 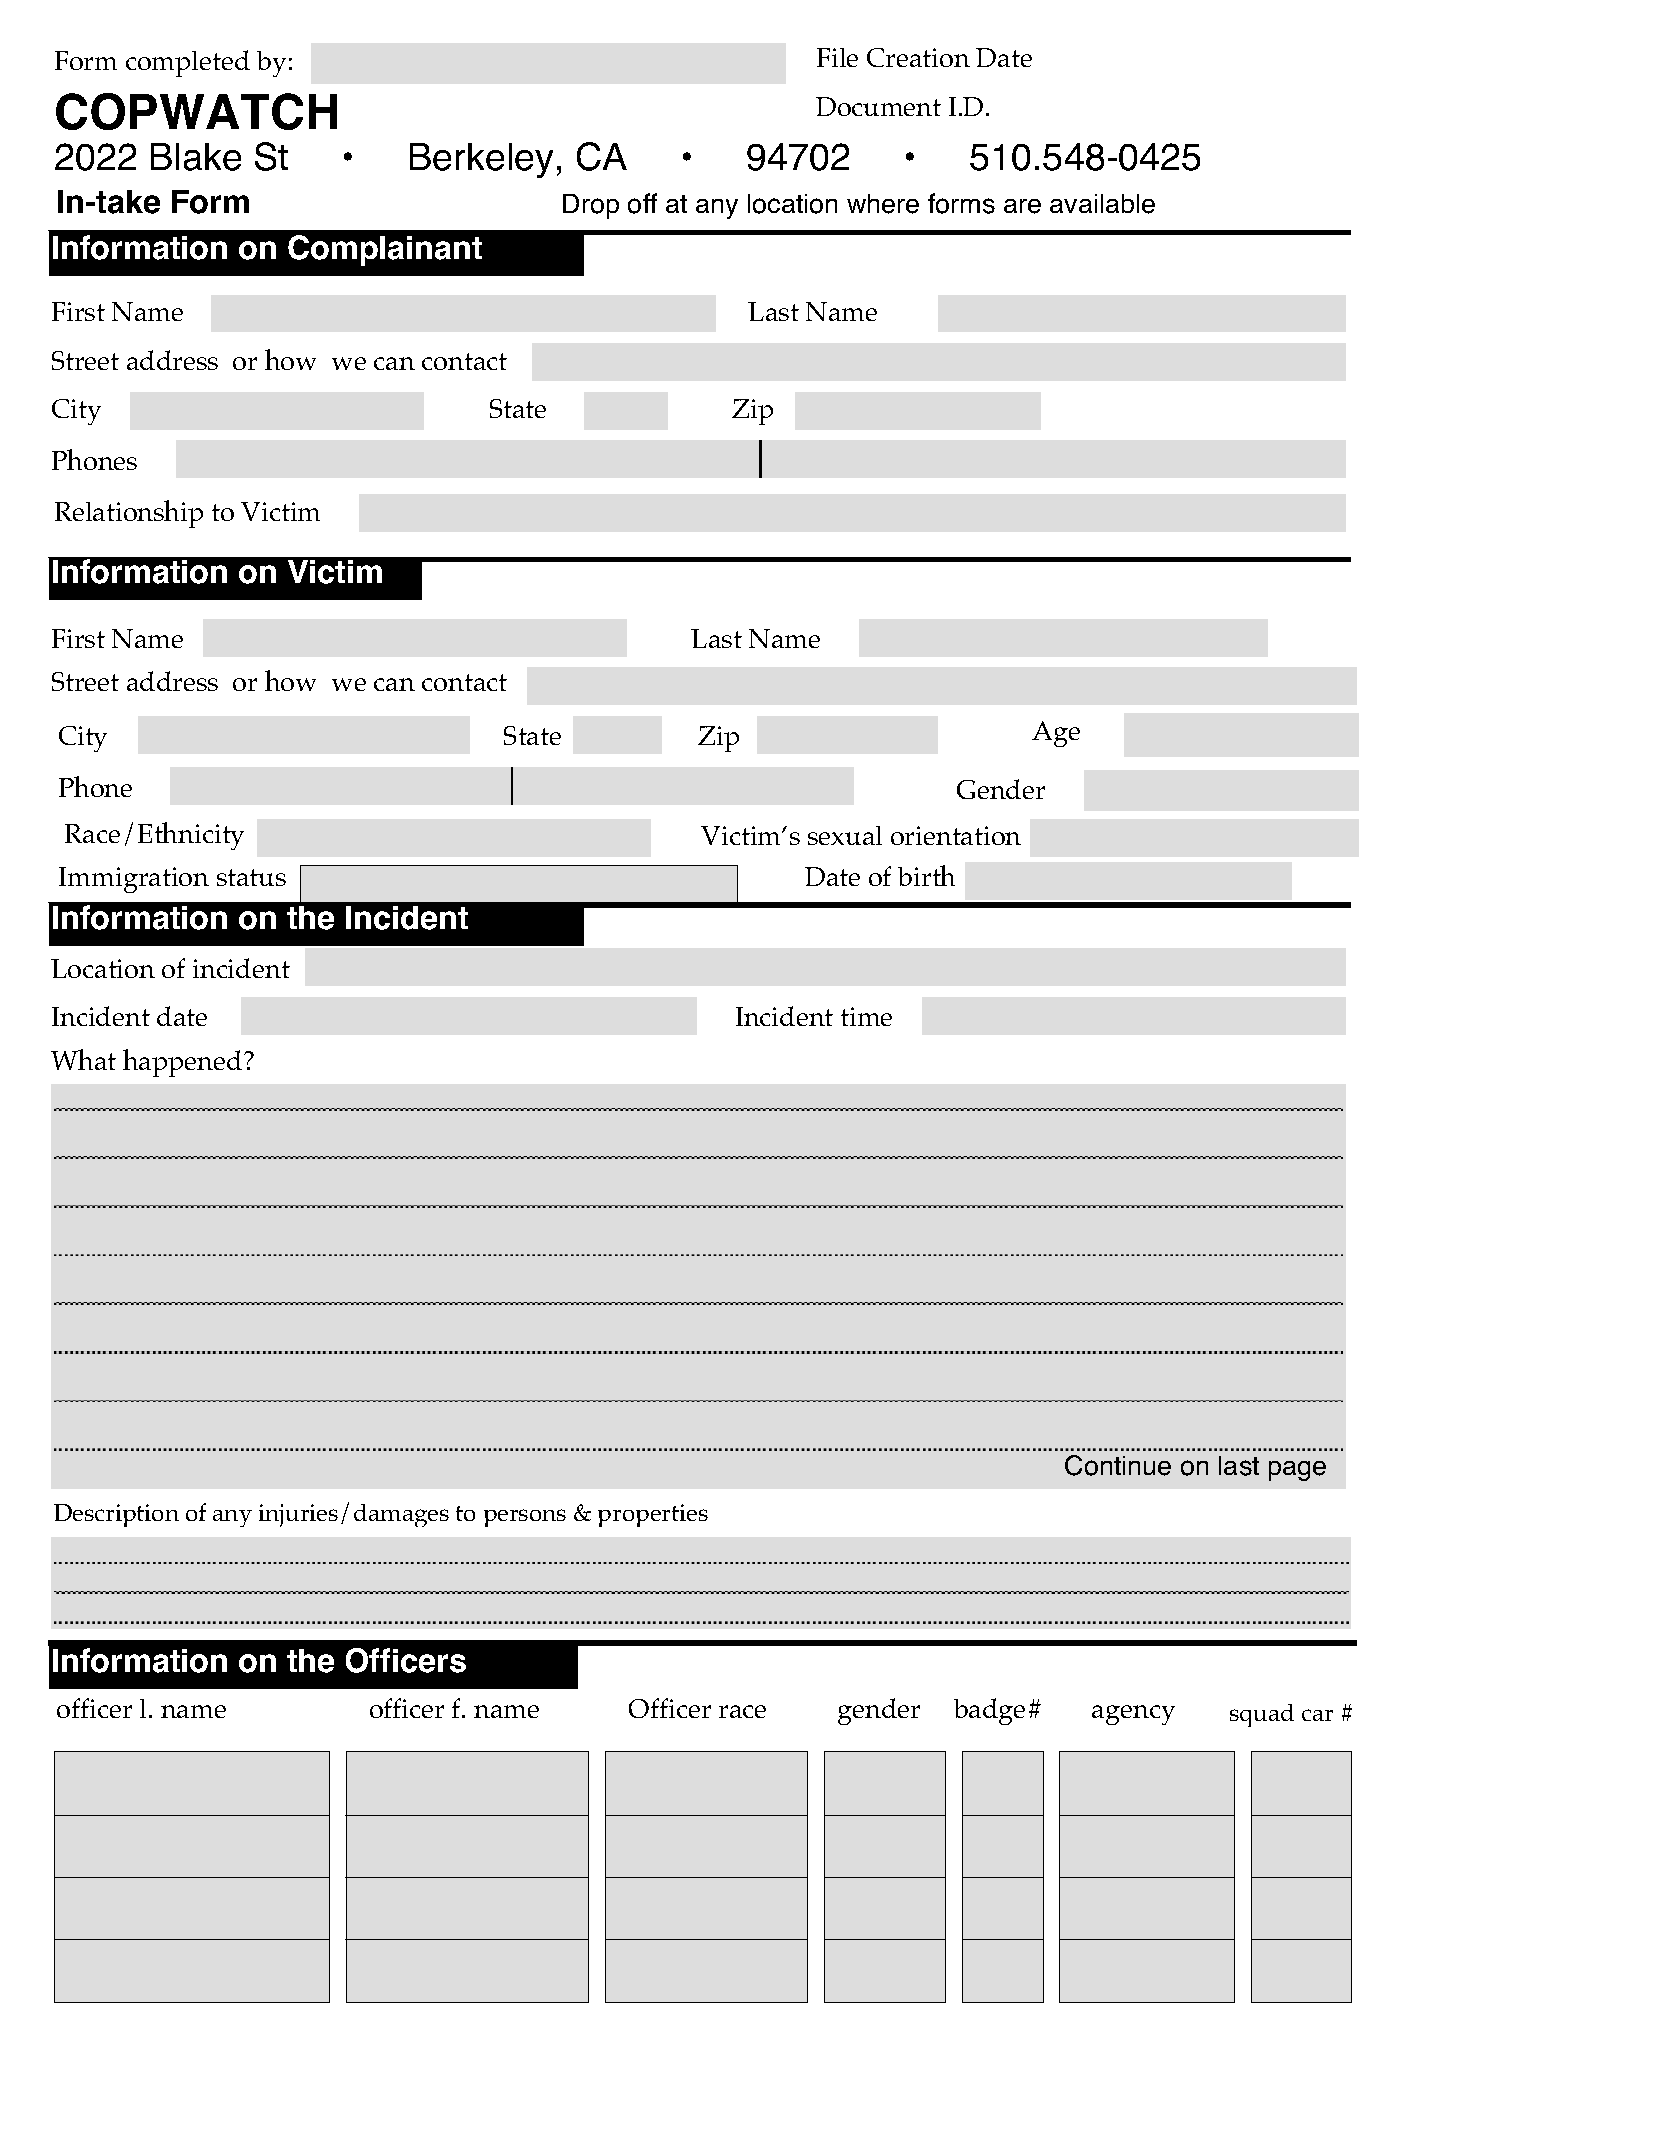 What do you see at coordinates (184, 1063) in the page?
I see `happened` at bounding box center [184, 1063].
